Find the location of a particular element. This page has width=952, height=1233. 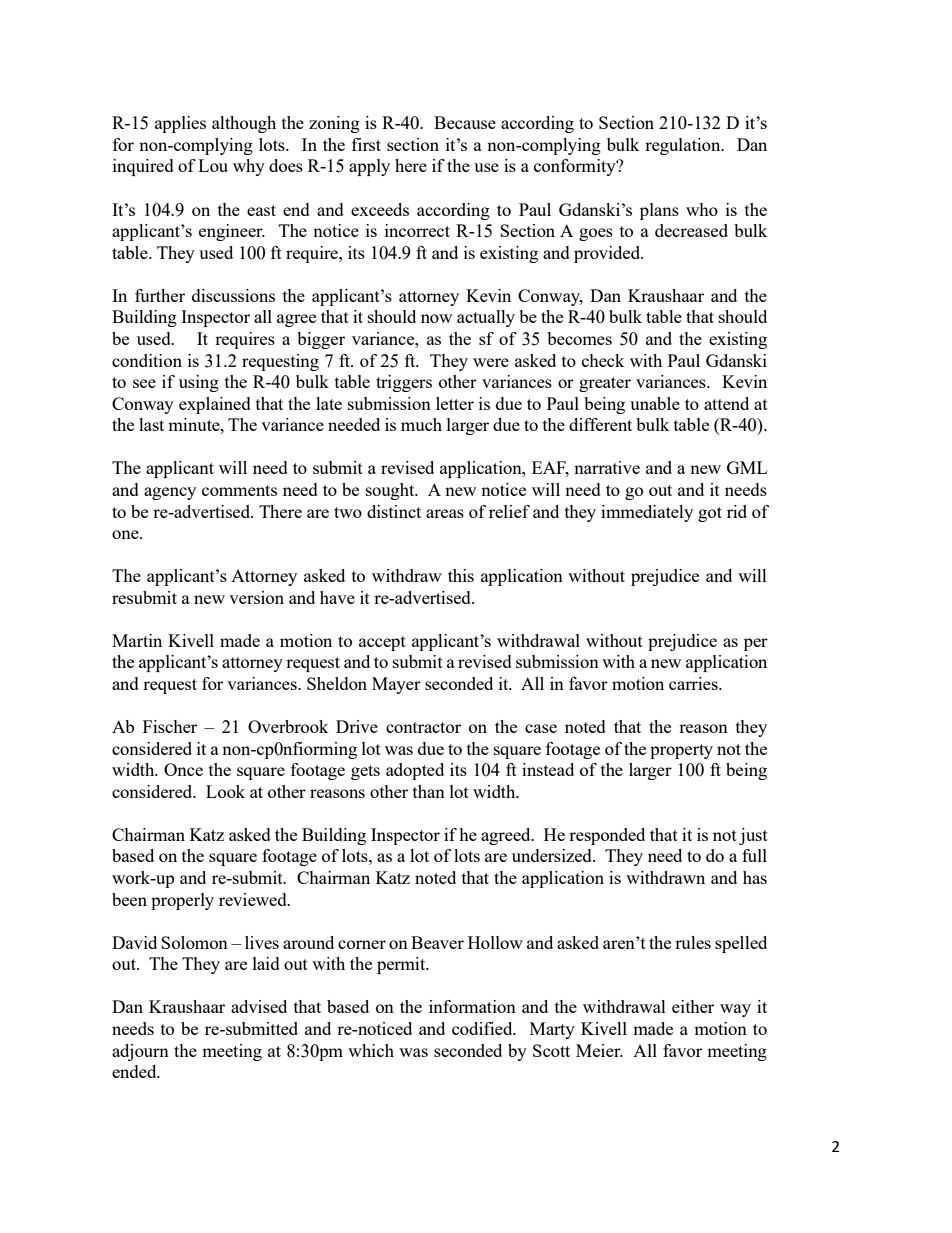

regulation is located at coordinates (684, 146).
